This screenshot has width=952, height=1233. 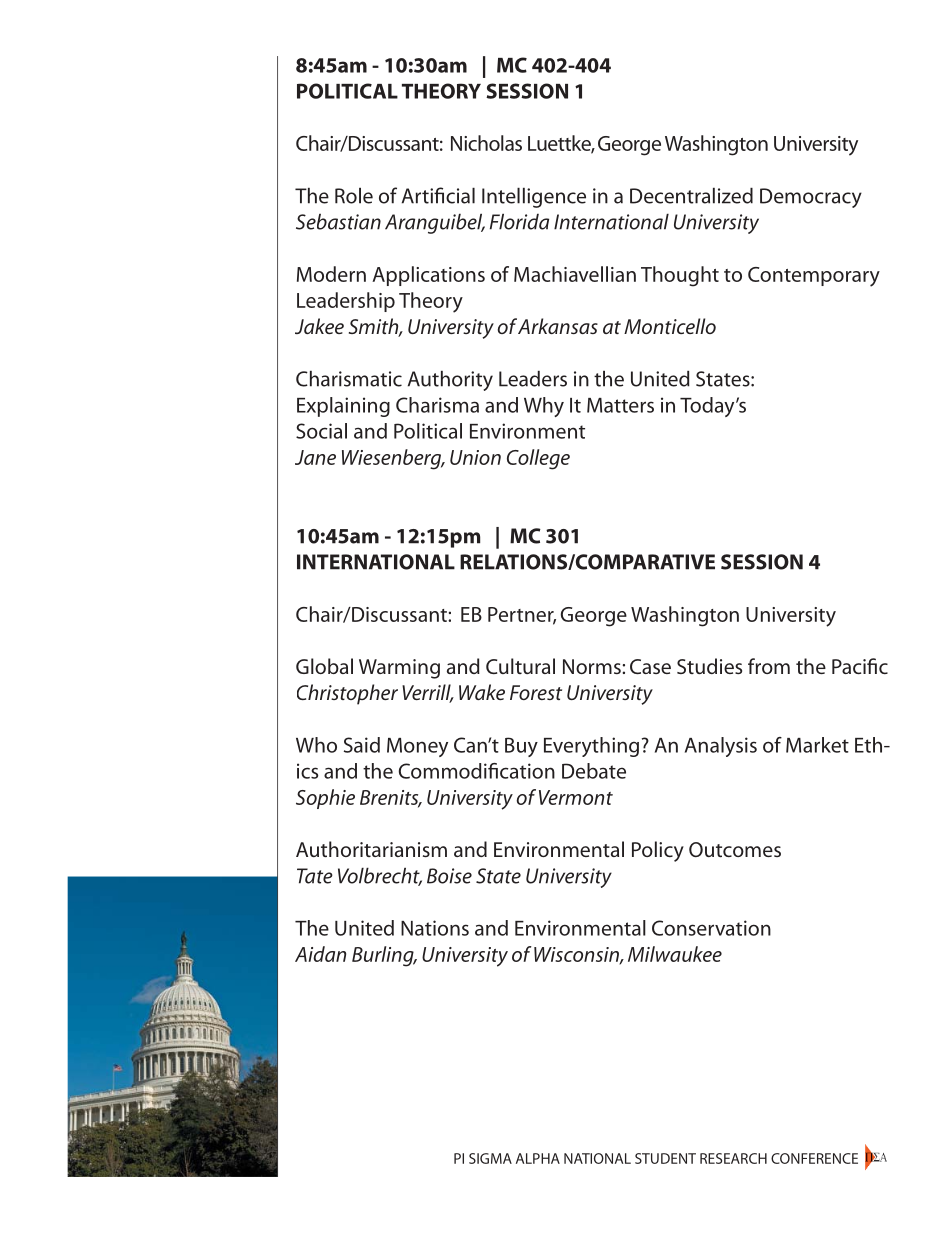 What do you see at coordinates (593, 666) in the screenshot?
I see `Norms` at bounding box center [593, 666].
